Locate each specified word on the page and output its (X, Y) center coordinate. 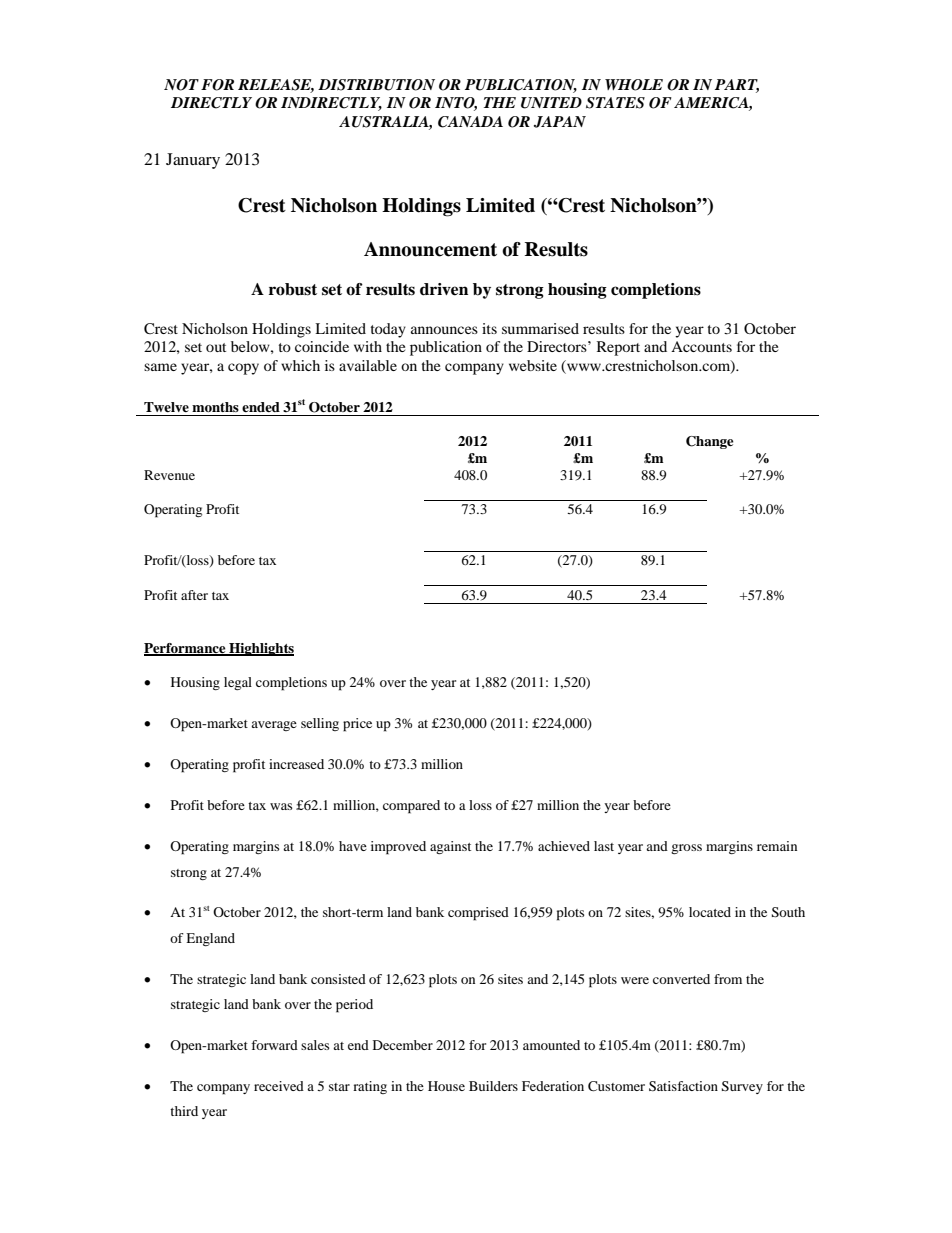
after (194, 595)
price (357, 725)
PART (737, 85)
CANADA (470, 122)
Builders (493, 1086)
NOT (181, 85)
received (279, 1086)
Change (709, 442)
